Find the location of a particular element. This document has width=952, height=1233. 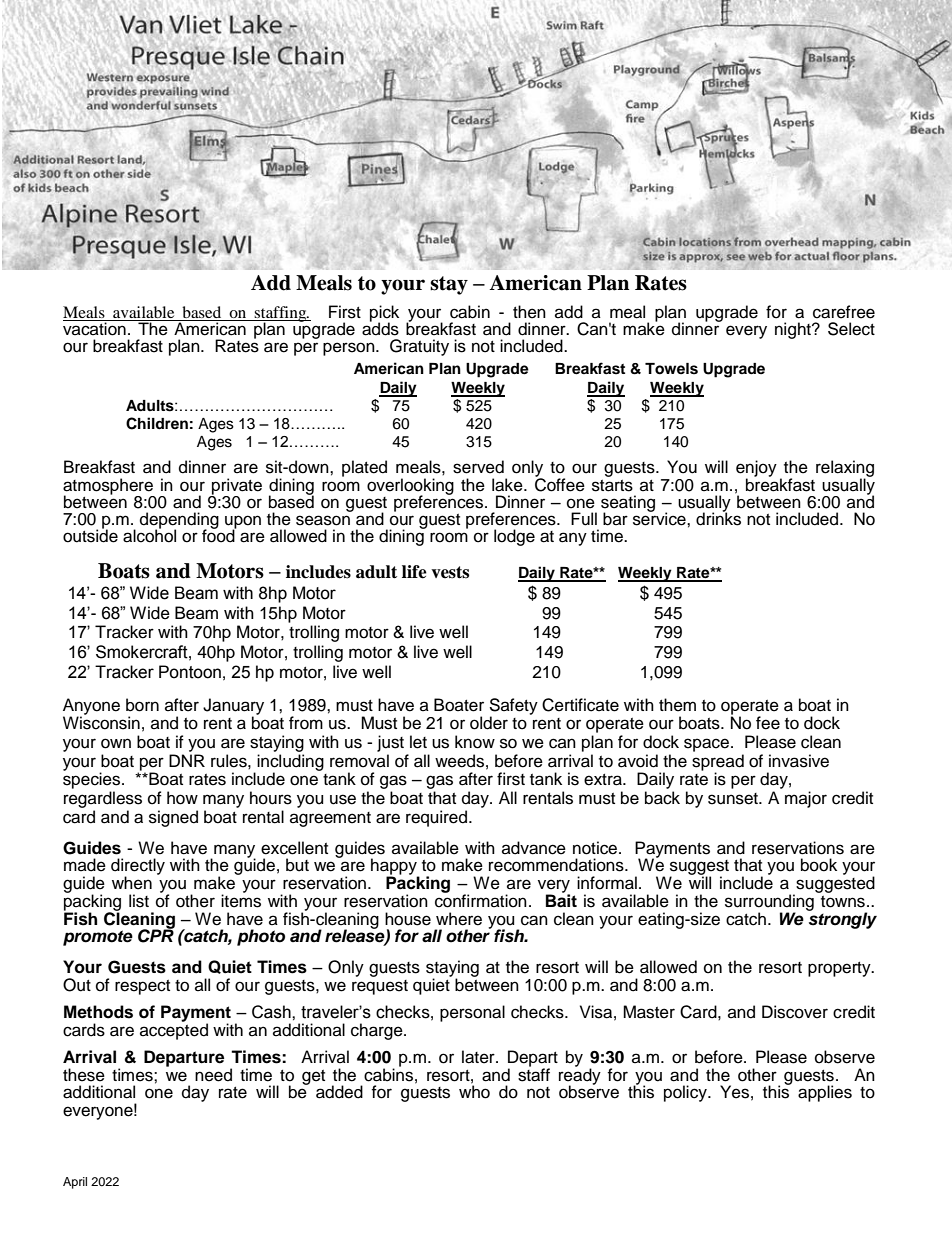

know is located at coordinates (475, 742).
